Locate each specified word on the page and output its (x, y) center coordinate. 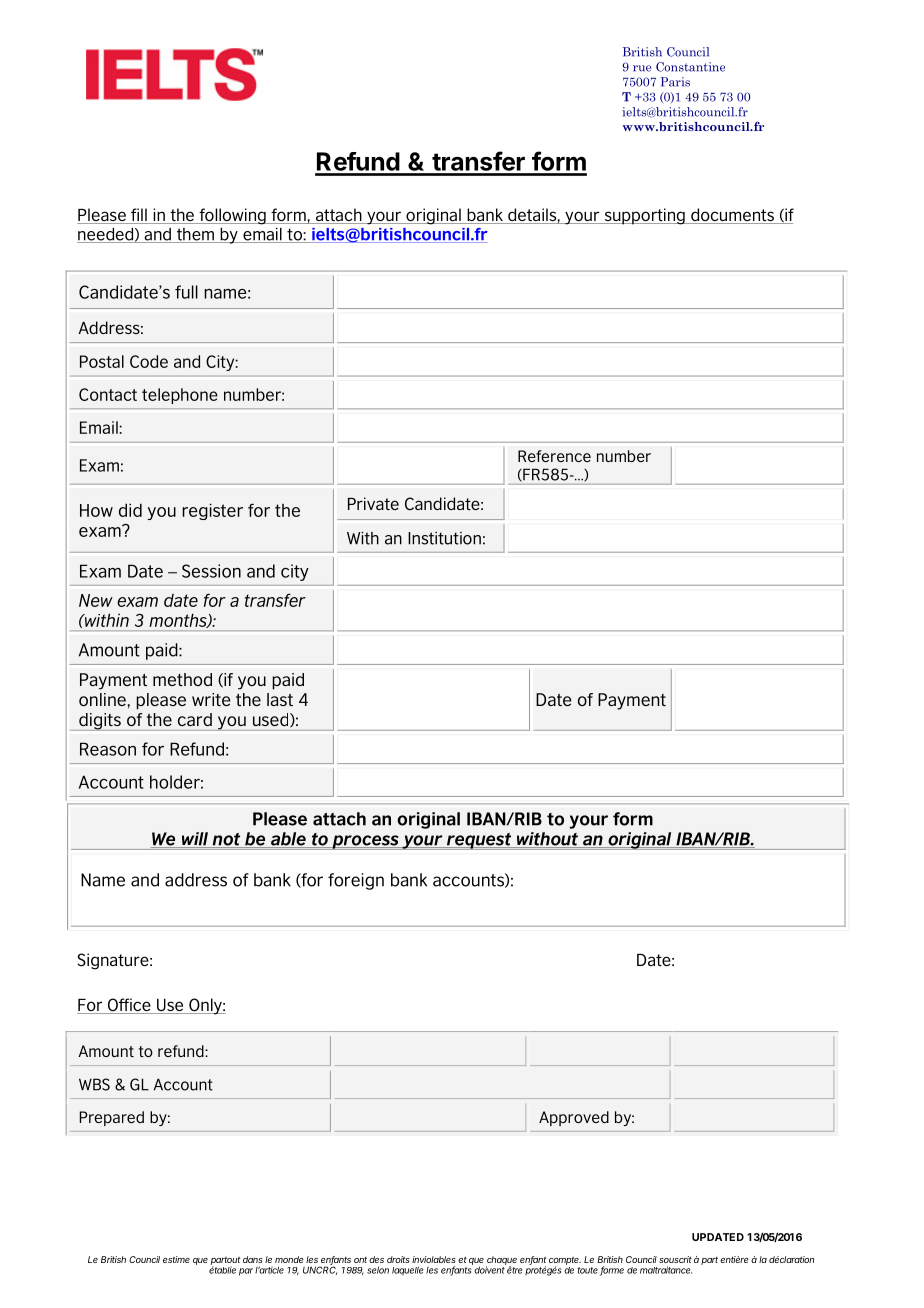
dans (253, 1259)
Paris (675, 82)
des (376, 1259)
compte (565, 1262)
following (232, 216)
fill (139, 216)
